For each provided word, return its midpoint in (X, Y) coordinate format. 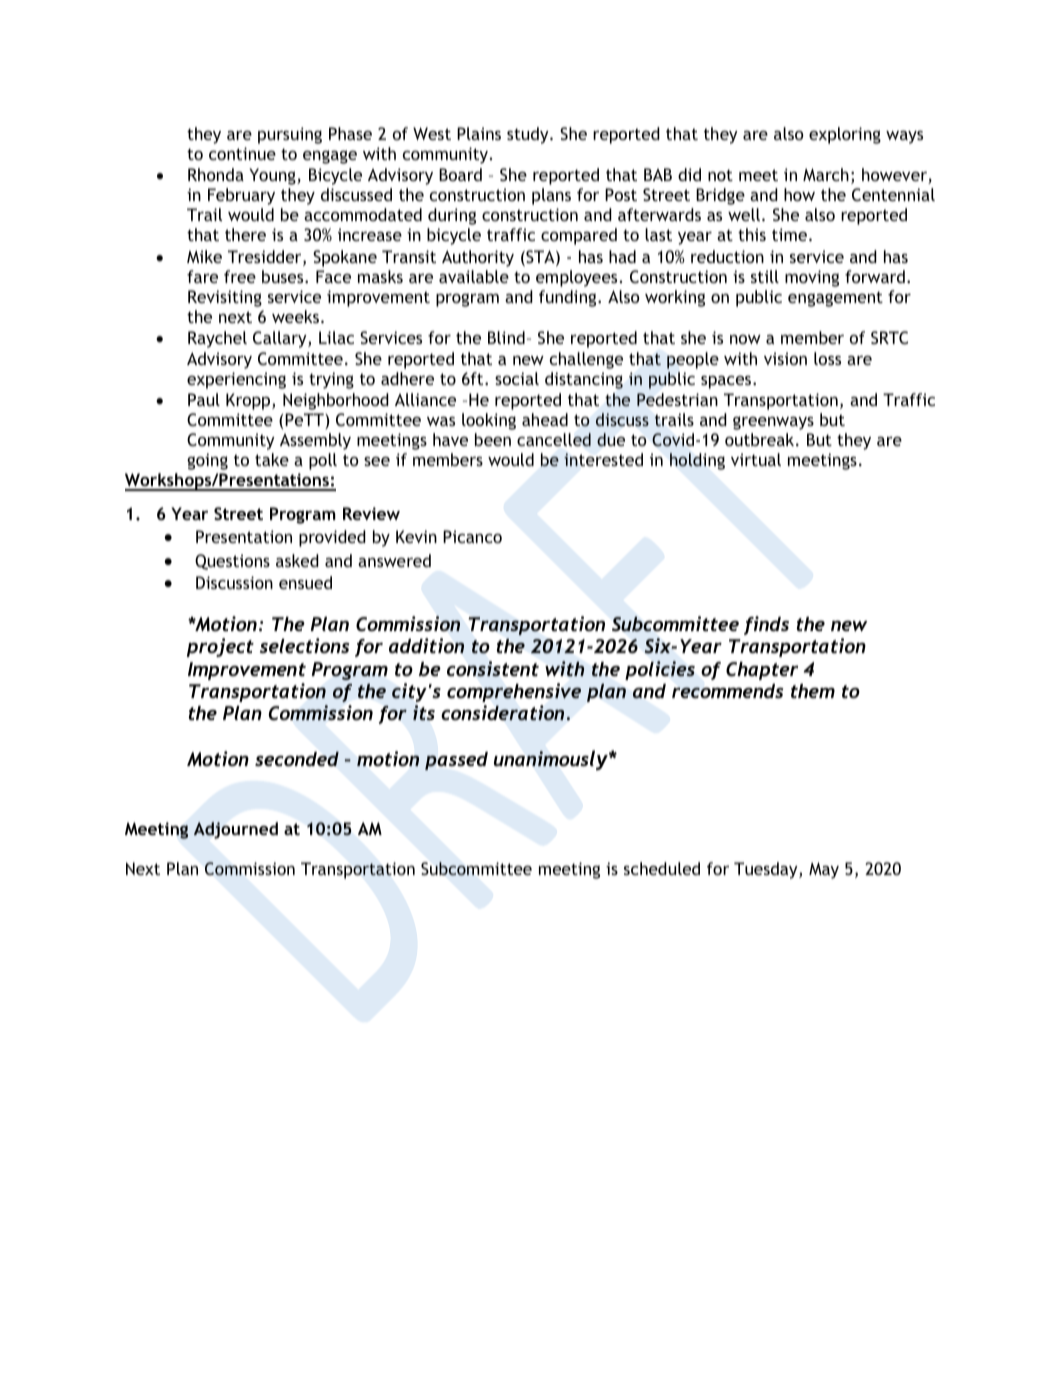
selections (305, 645)
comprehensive (514, 692)
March (826, 174)
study (529, 135)
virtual (756, 459)
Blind (506, 337)
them (813, 691)
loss (827, 358)
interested (603, 459)
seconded (297, 758)
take (272, 459)
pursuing (290, 135)
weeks (297, 316)
